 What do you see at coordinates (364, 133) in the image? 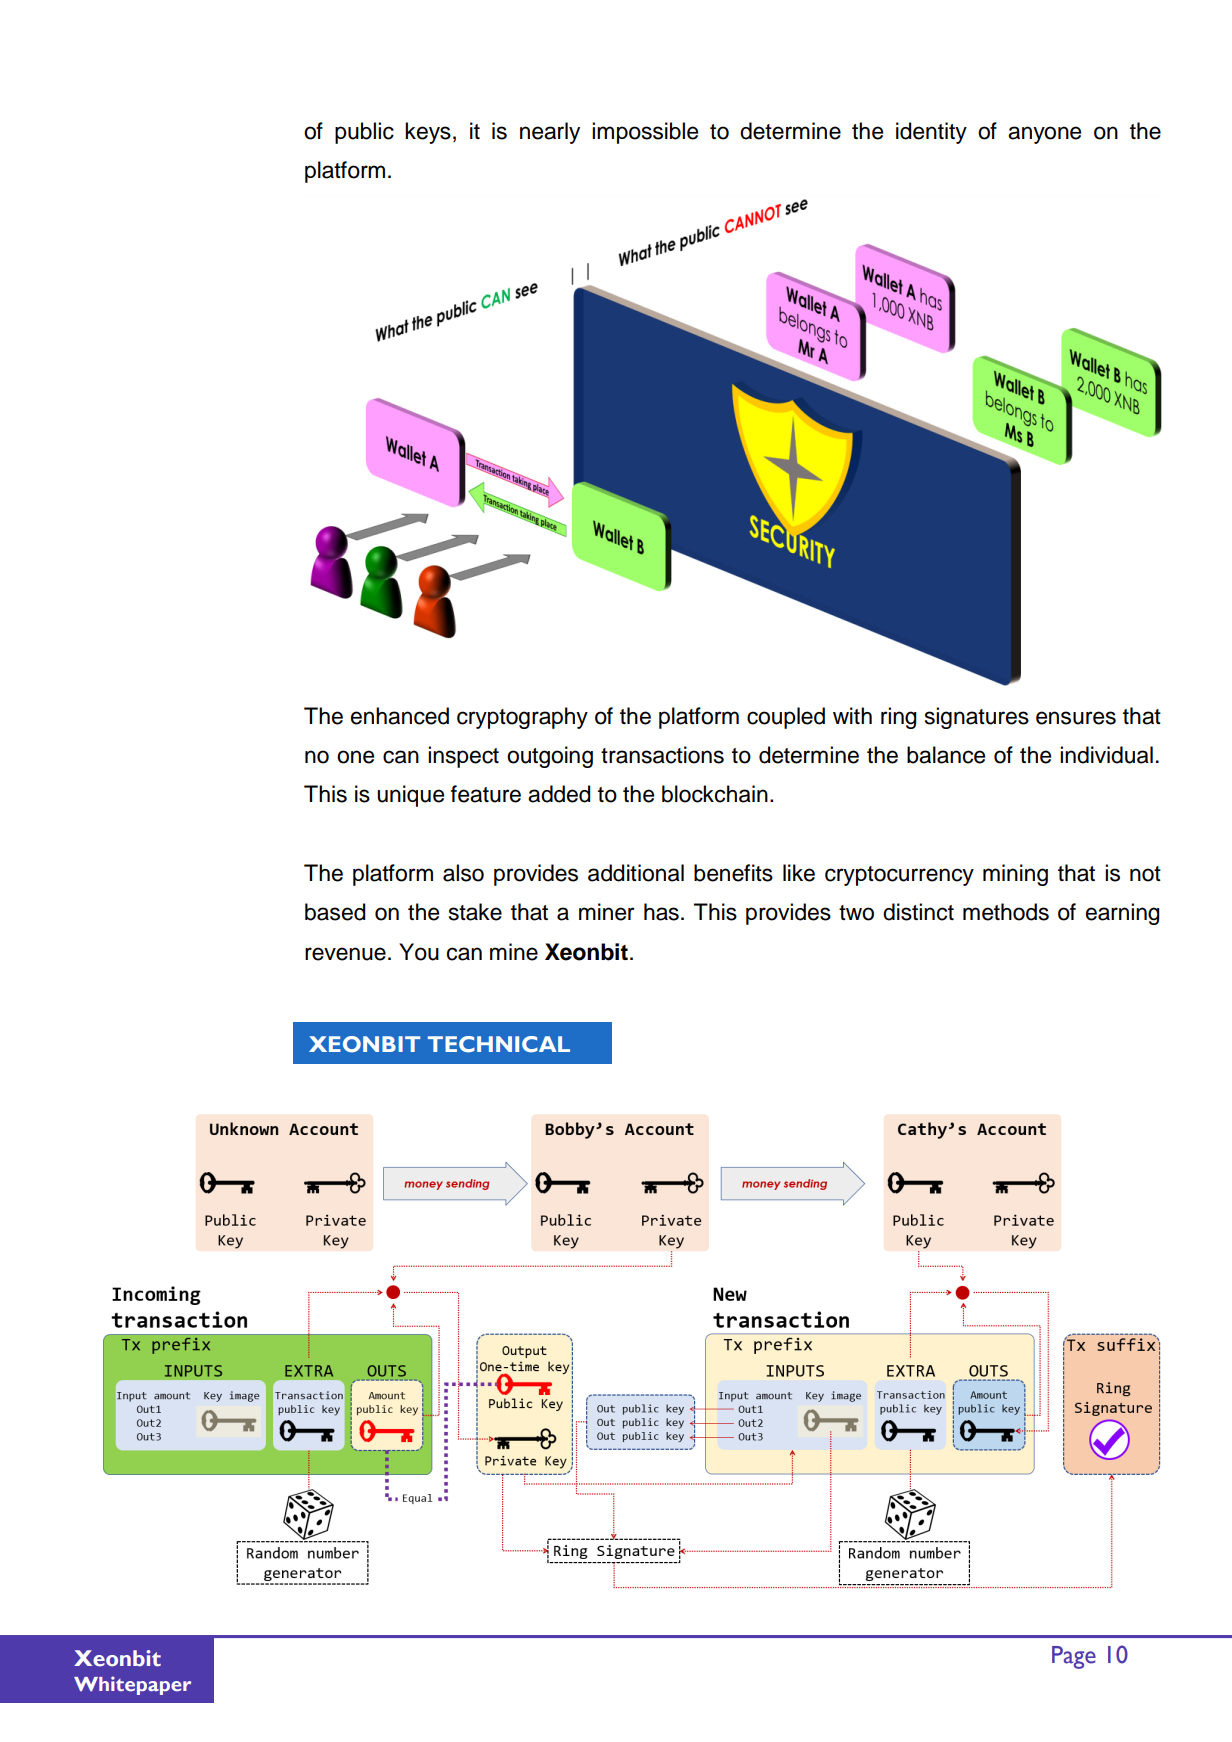
I see `public` at bounding box center [364, 133].
